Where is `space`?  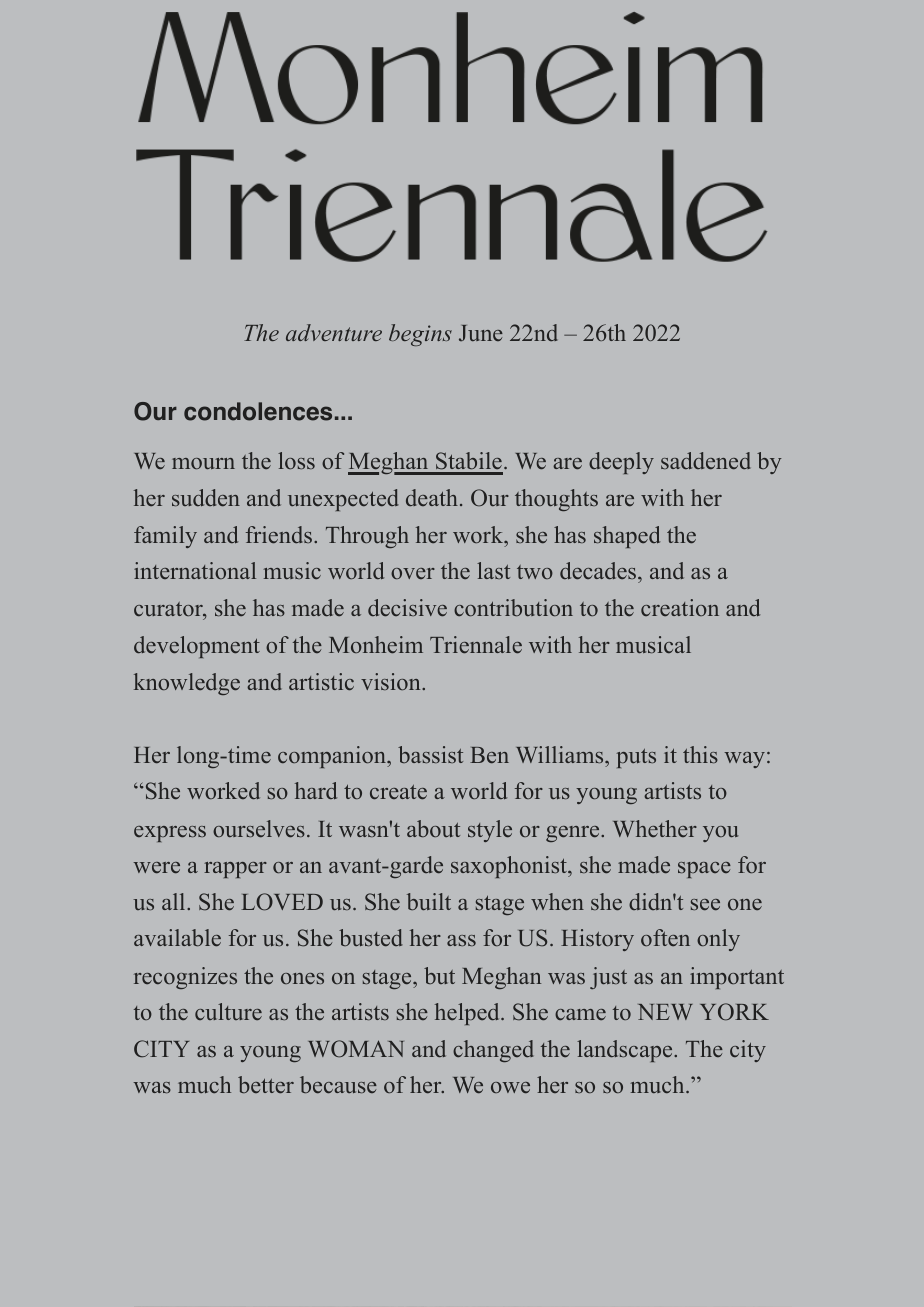 space is located at coordinates (704, 870).
